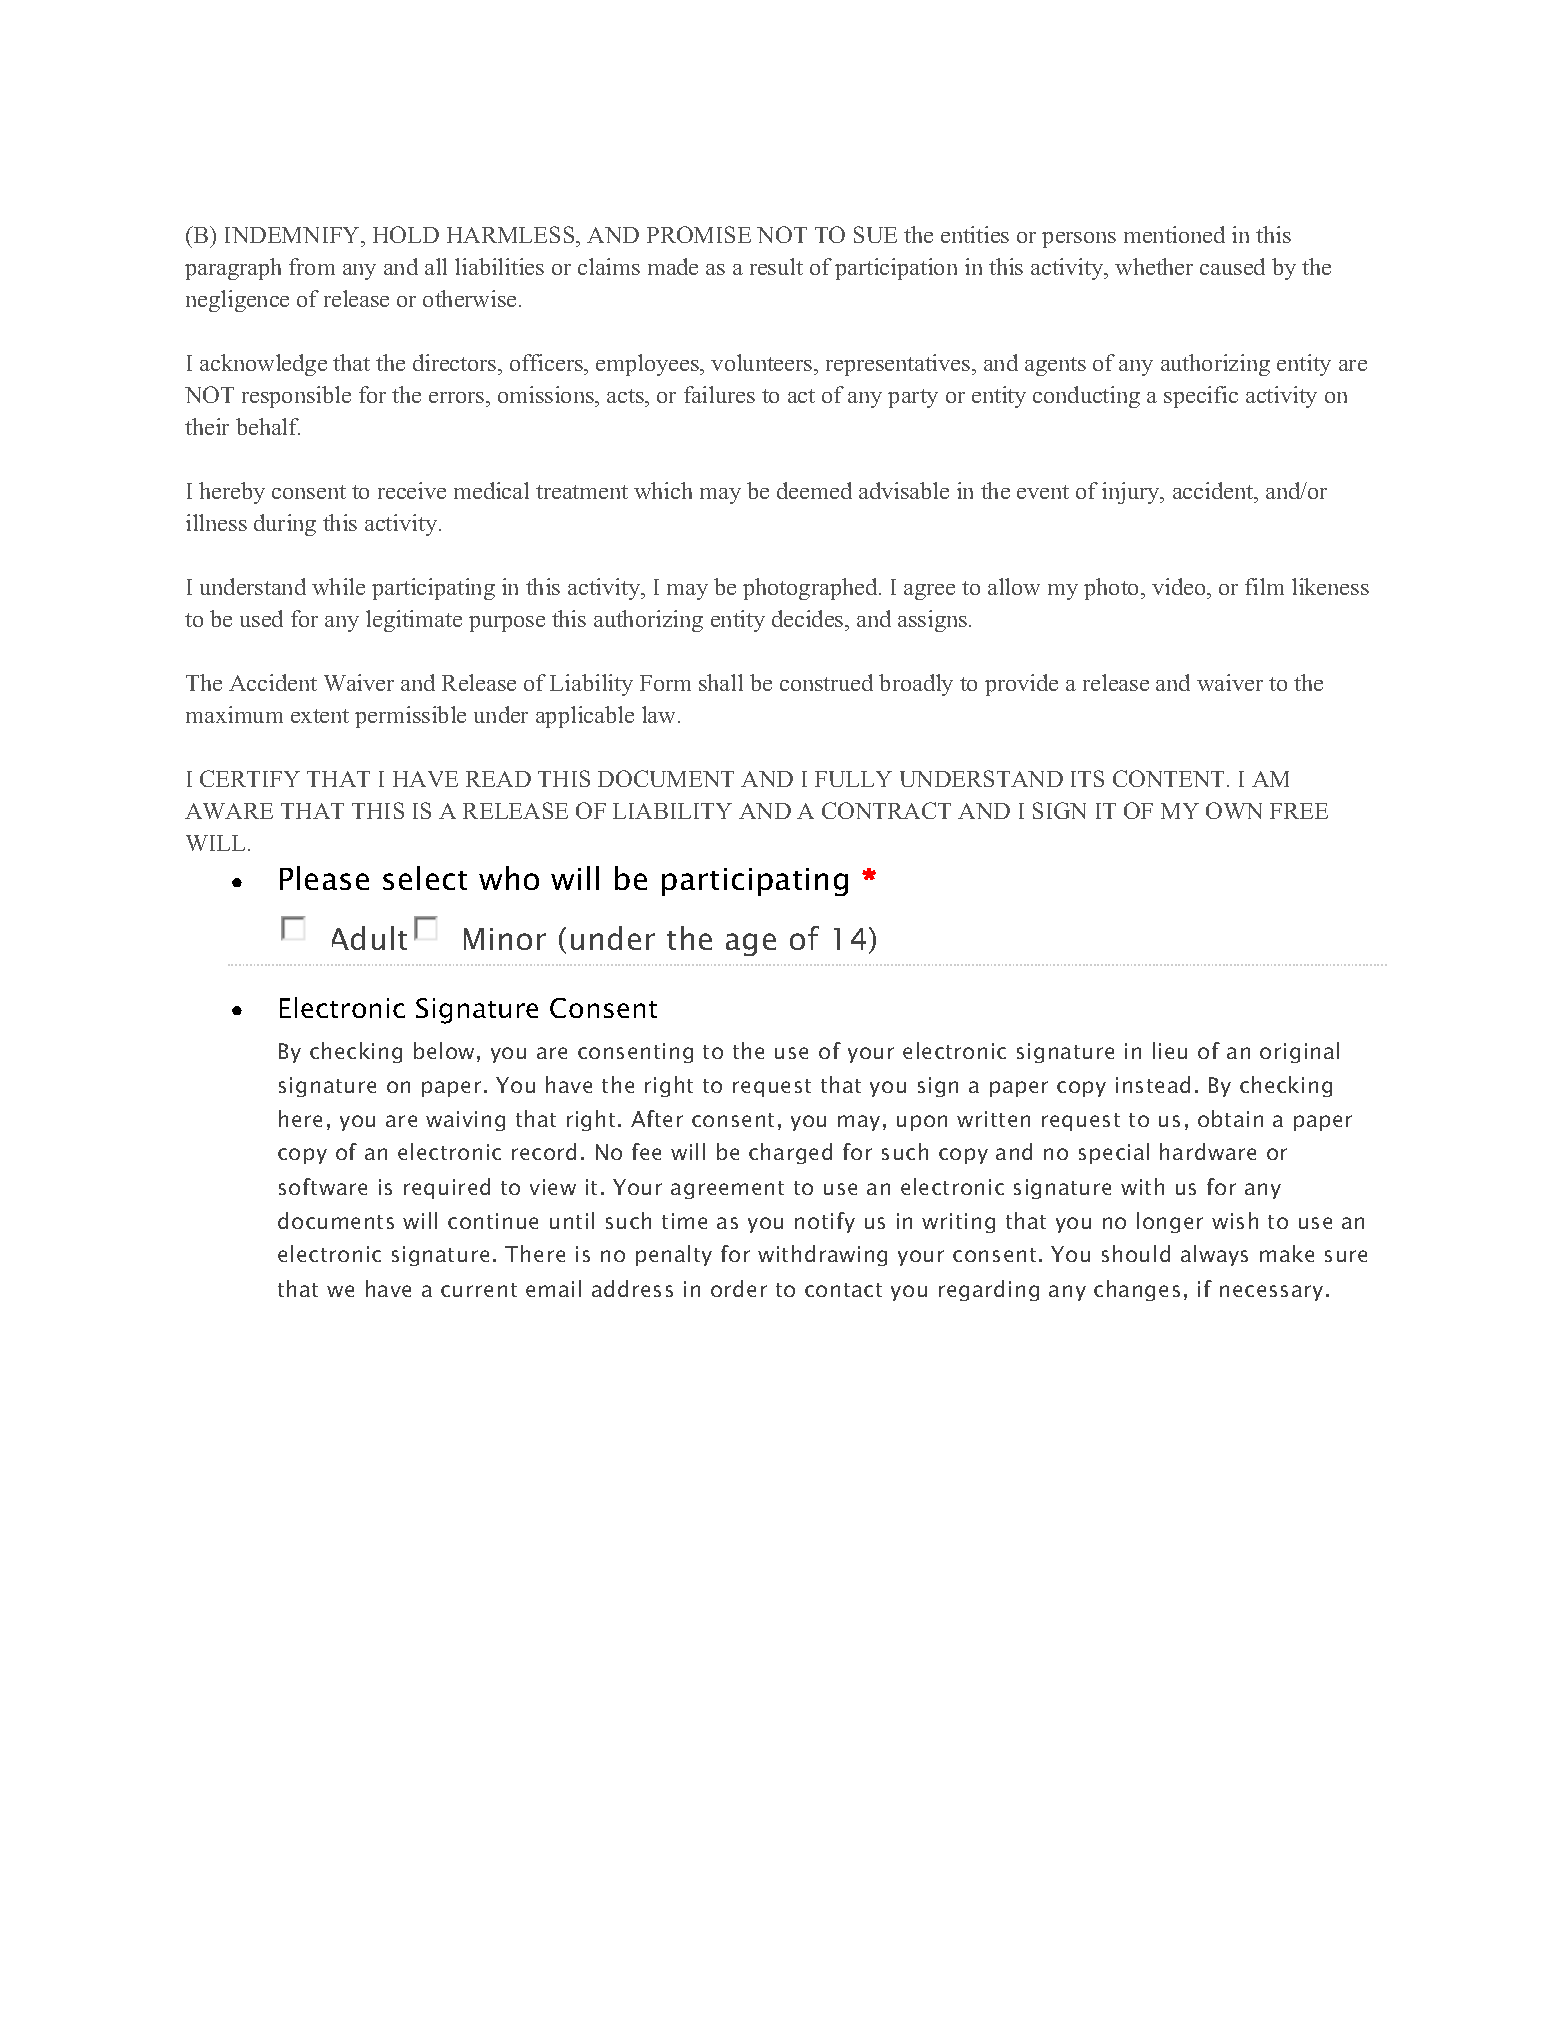  Describe the element at coordinates (657, 1118) in the document. I see `After` at that location.
